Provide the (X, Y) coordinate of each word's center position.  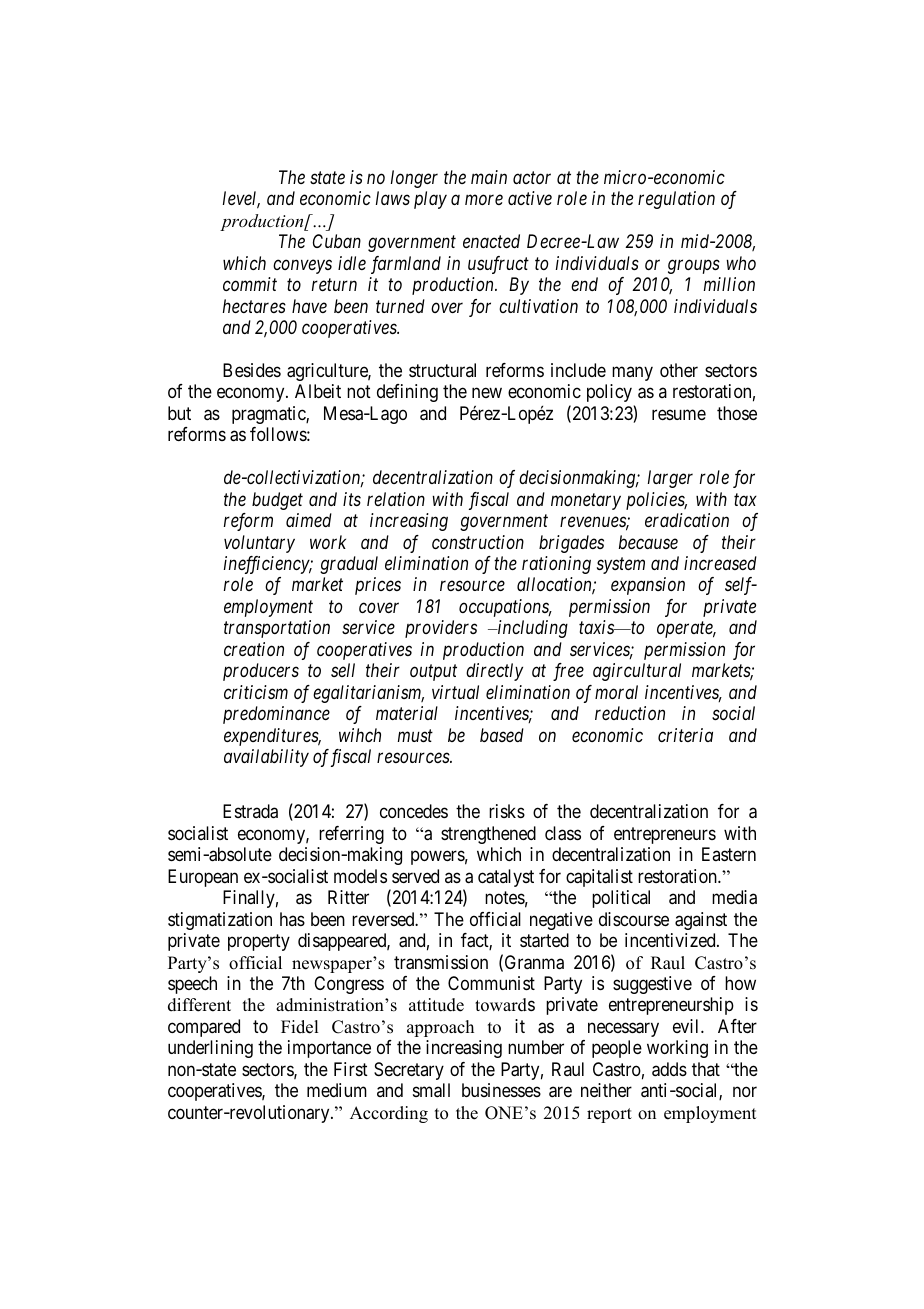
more (484, 200)
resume (679, 414)
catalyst (506, 878)
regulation (676, 200)
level (241, 200)
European (203, 878)
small (431, 1090)
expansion (648, 586)
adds (669, 1069)
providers (441, 629)
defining (407, 393)
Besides (252, 370)
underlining (210, 1049)
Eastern (729, 854)
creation (254, 649)
